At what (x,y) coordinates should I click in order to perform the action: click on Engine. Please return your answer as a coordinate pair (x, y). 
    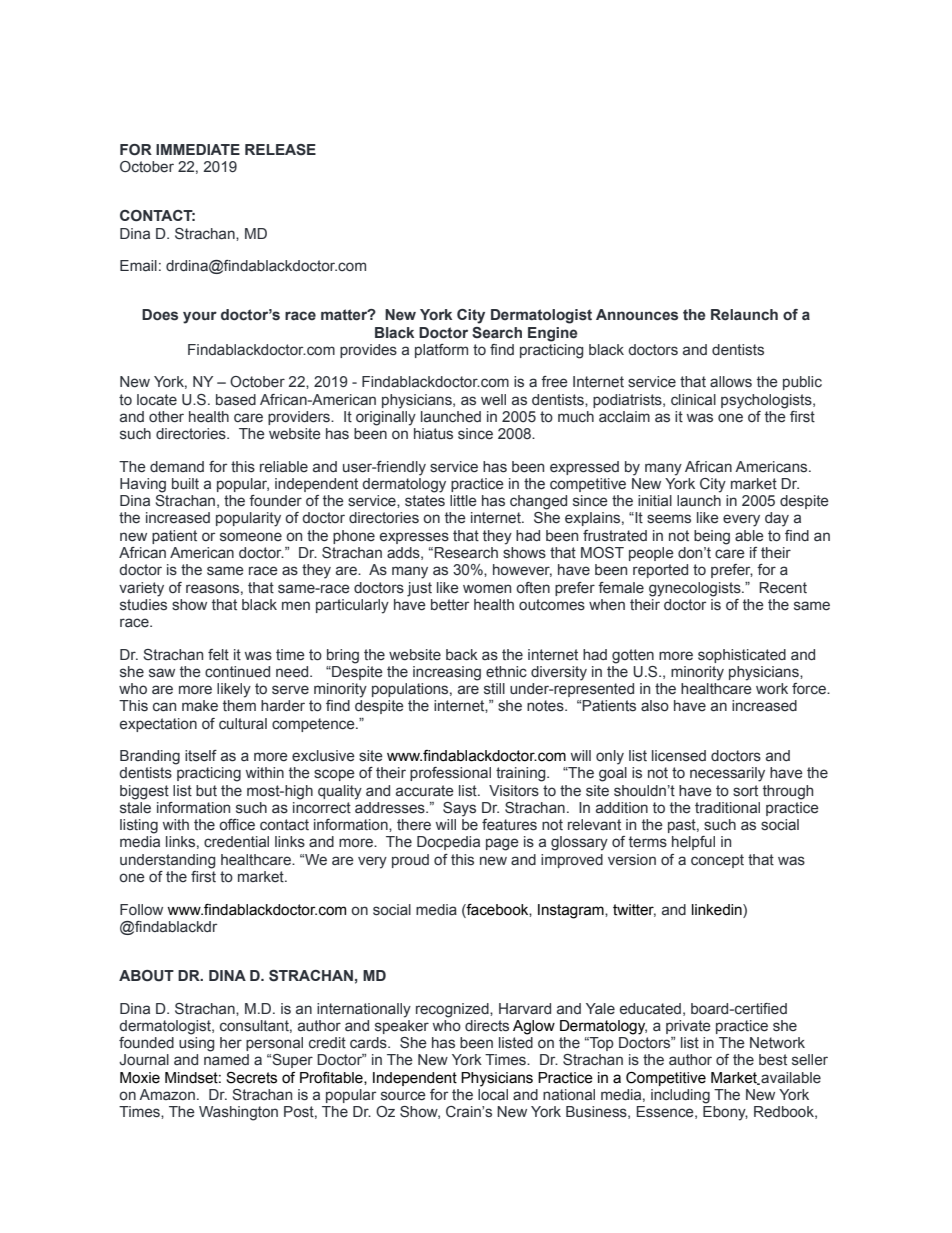
    Looking at the image, I should click on (553, 334).
